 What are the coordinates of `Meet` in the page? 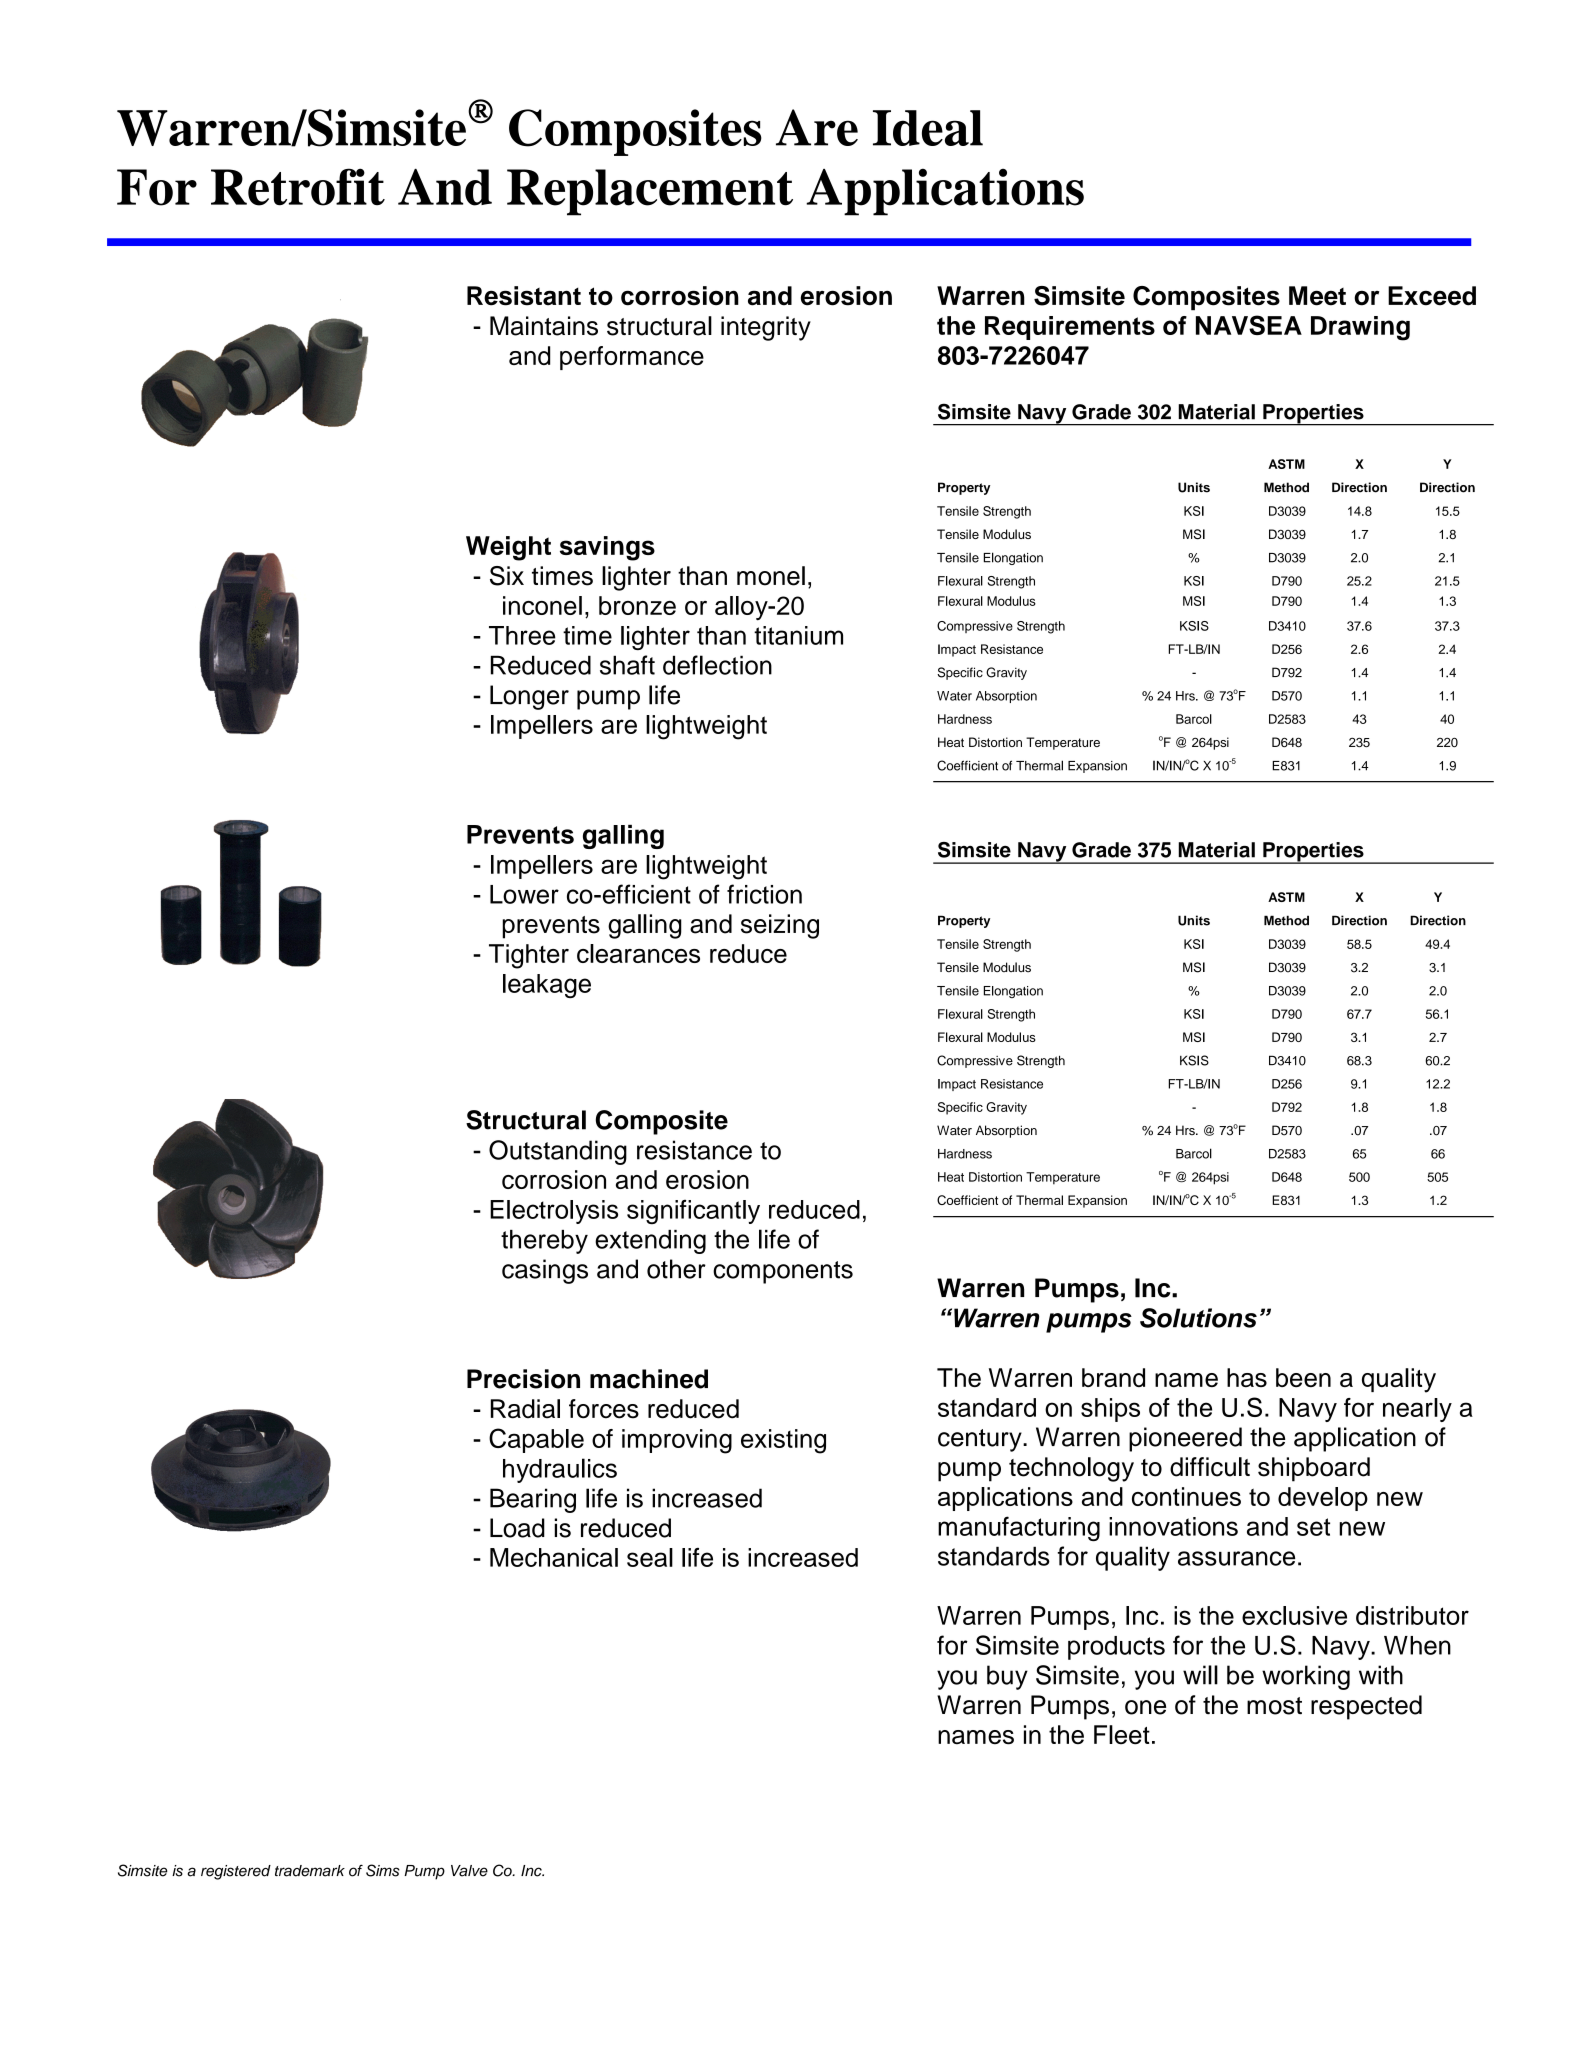 It's located at (1317, 296).
